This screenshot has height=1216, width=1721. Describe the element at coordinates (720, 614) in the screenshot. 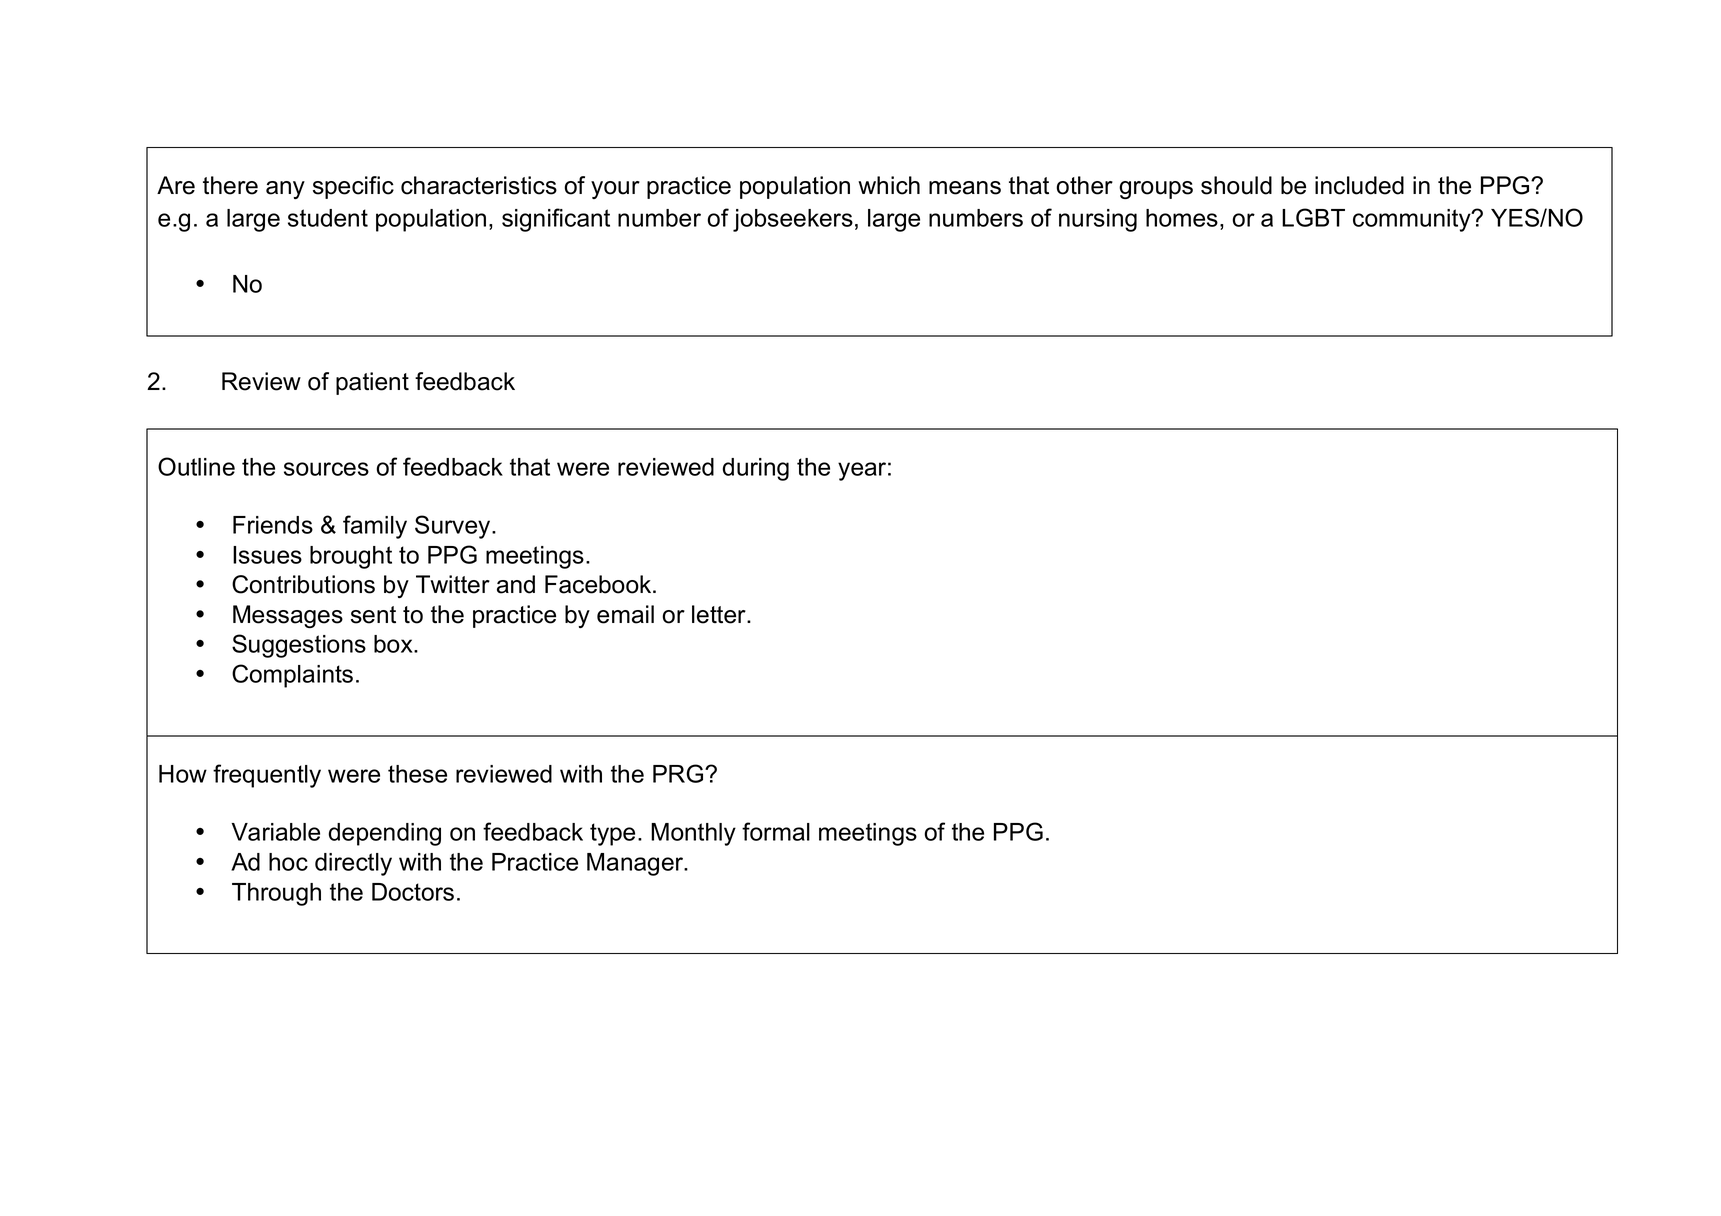

I see `letter` at that location.
